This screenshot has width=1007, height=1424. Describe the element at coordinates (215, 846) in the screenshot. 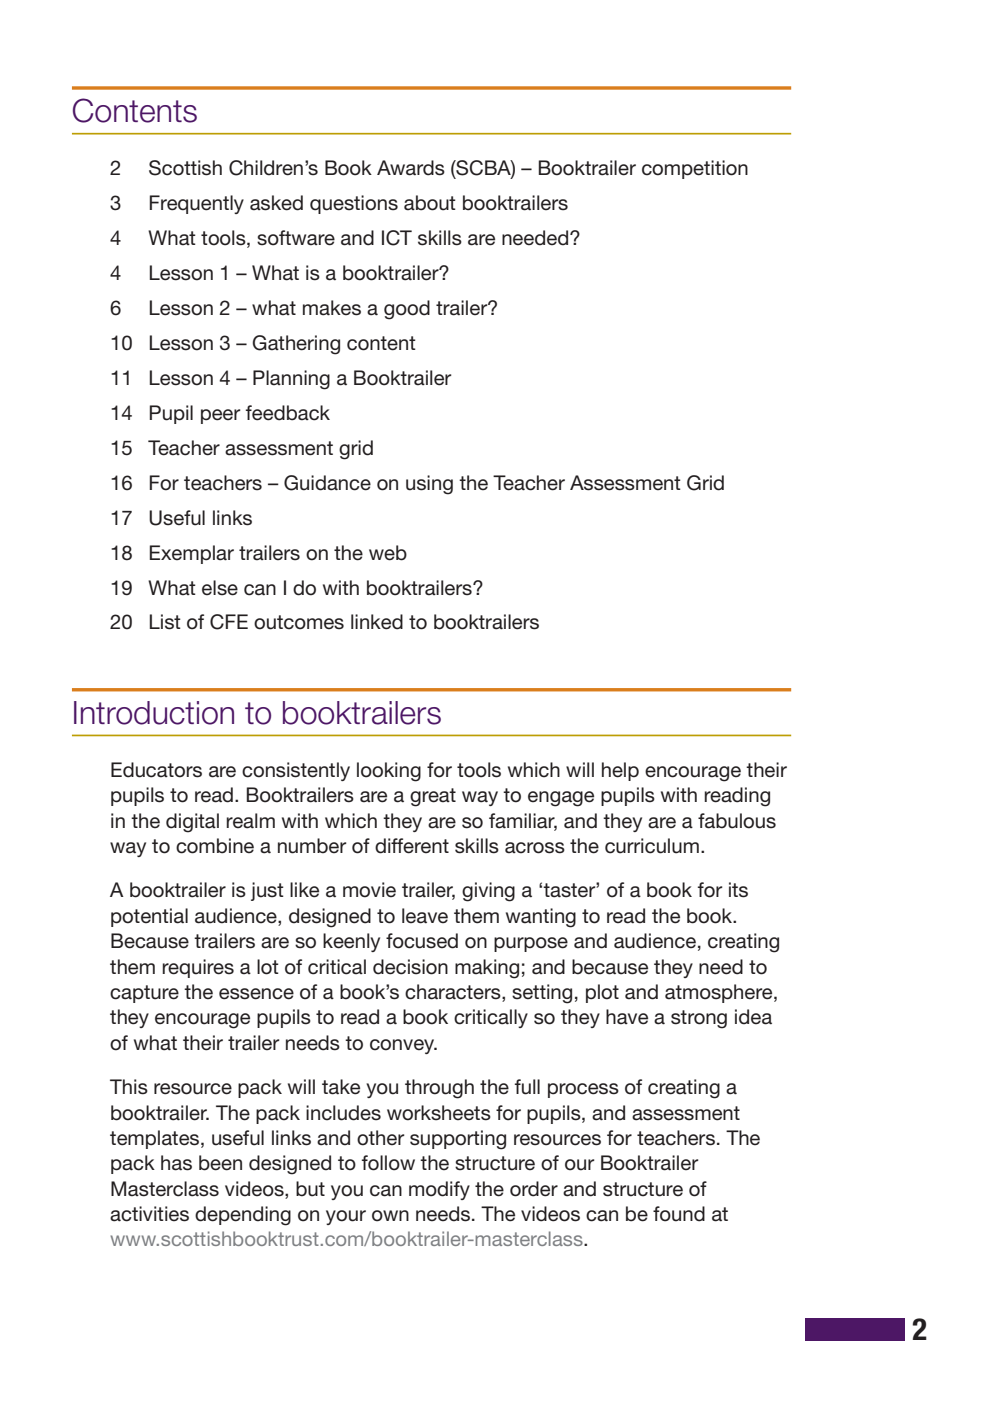

I see `combine` at that location.
